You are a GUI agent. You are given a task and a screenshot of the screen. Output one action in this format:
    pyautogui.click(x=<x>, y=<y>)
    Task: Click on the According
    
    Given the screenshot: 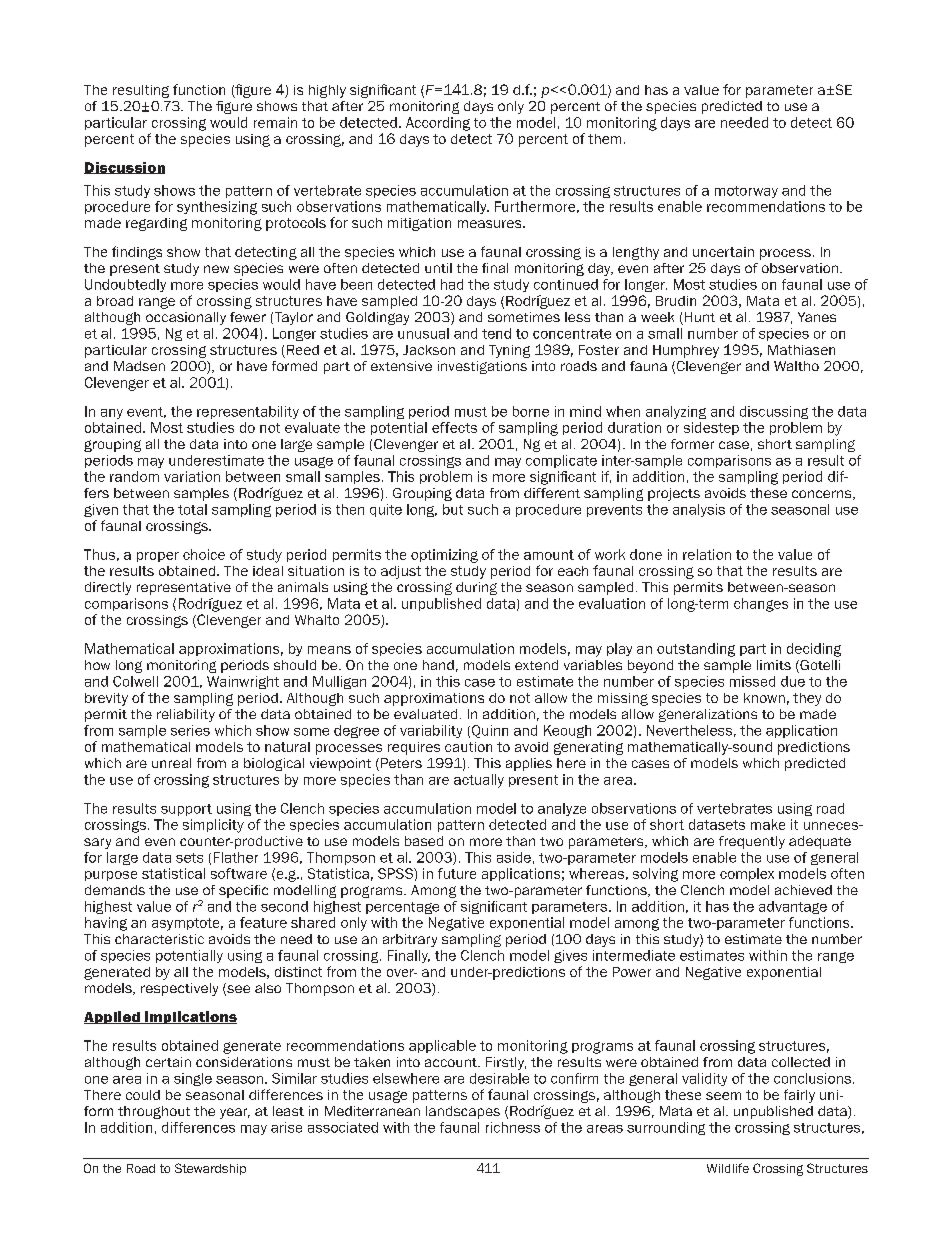 What is the action you would take?
    pyautogui.click(x=438, y=124)
